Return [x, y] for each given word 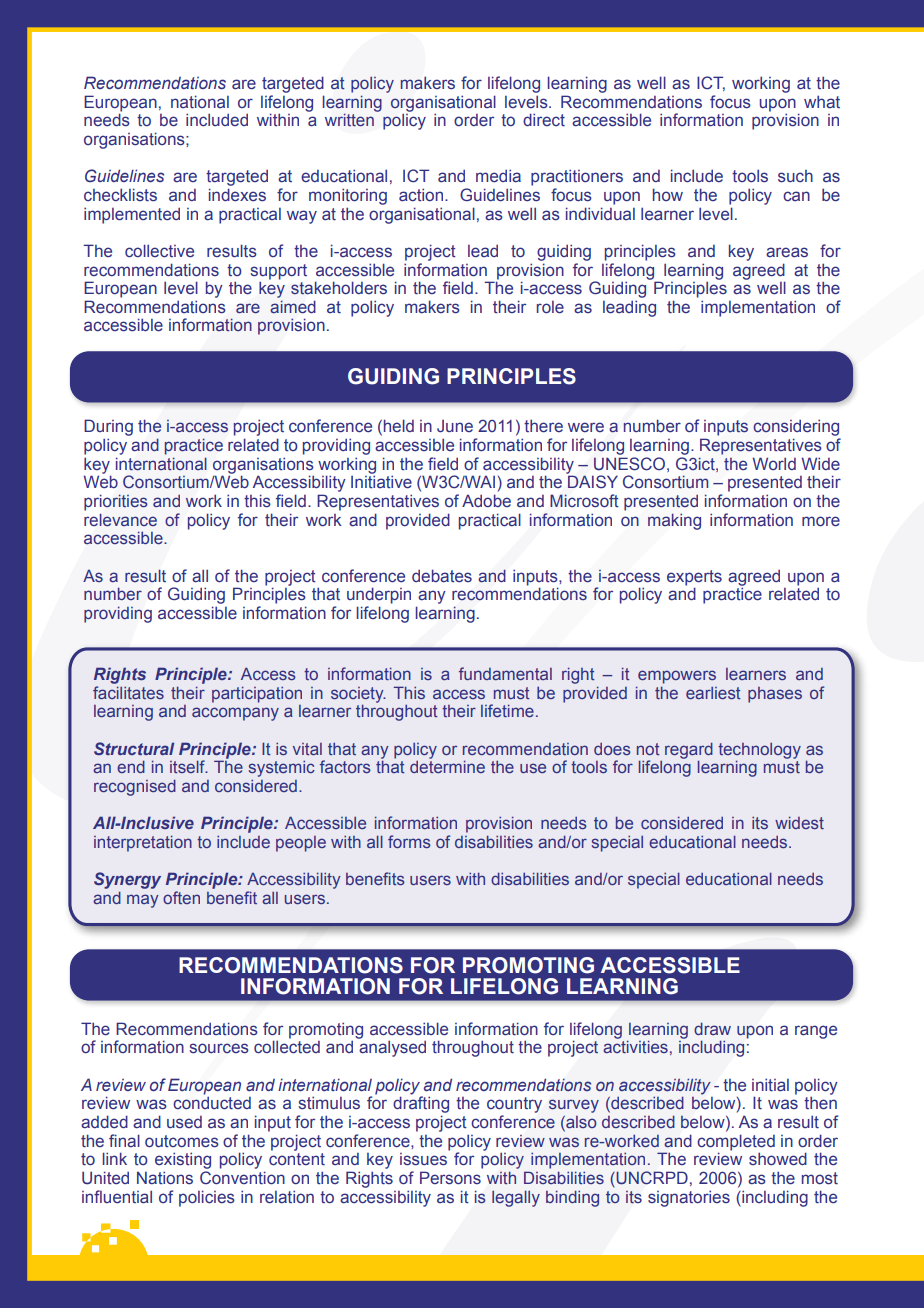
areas [787, 252]
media [498, 176]
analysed [392, 1048]
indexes [237, 195]
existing [183, 1160]
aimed [293, 306]
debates [442, 576]
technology [759, 751]
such [795, 176]
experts [694, 578]
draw [712, 1028]
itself [188, 766]
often [181, 897]
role [550, 307]
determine [447, 767]
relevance [120, 520]
